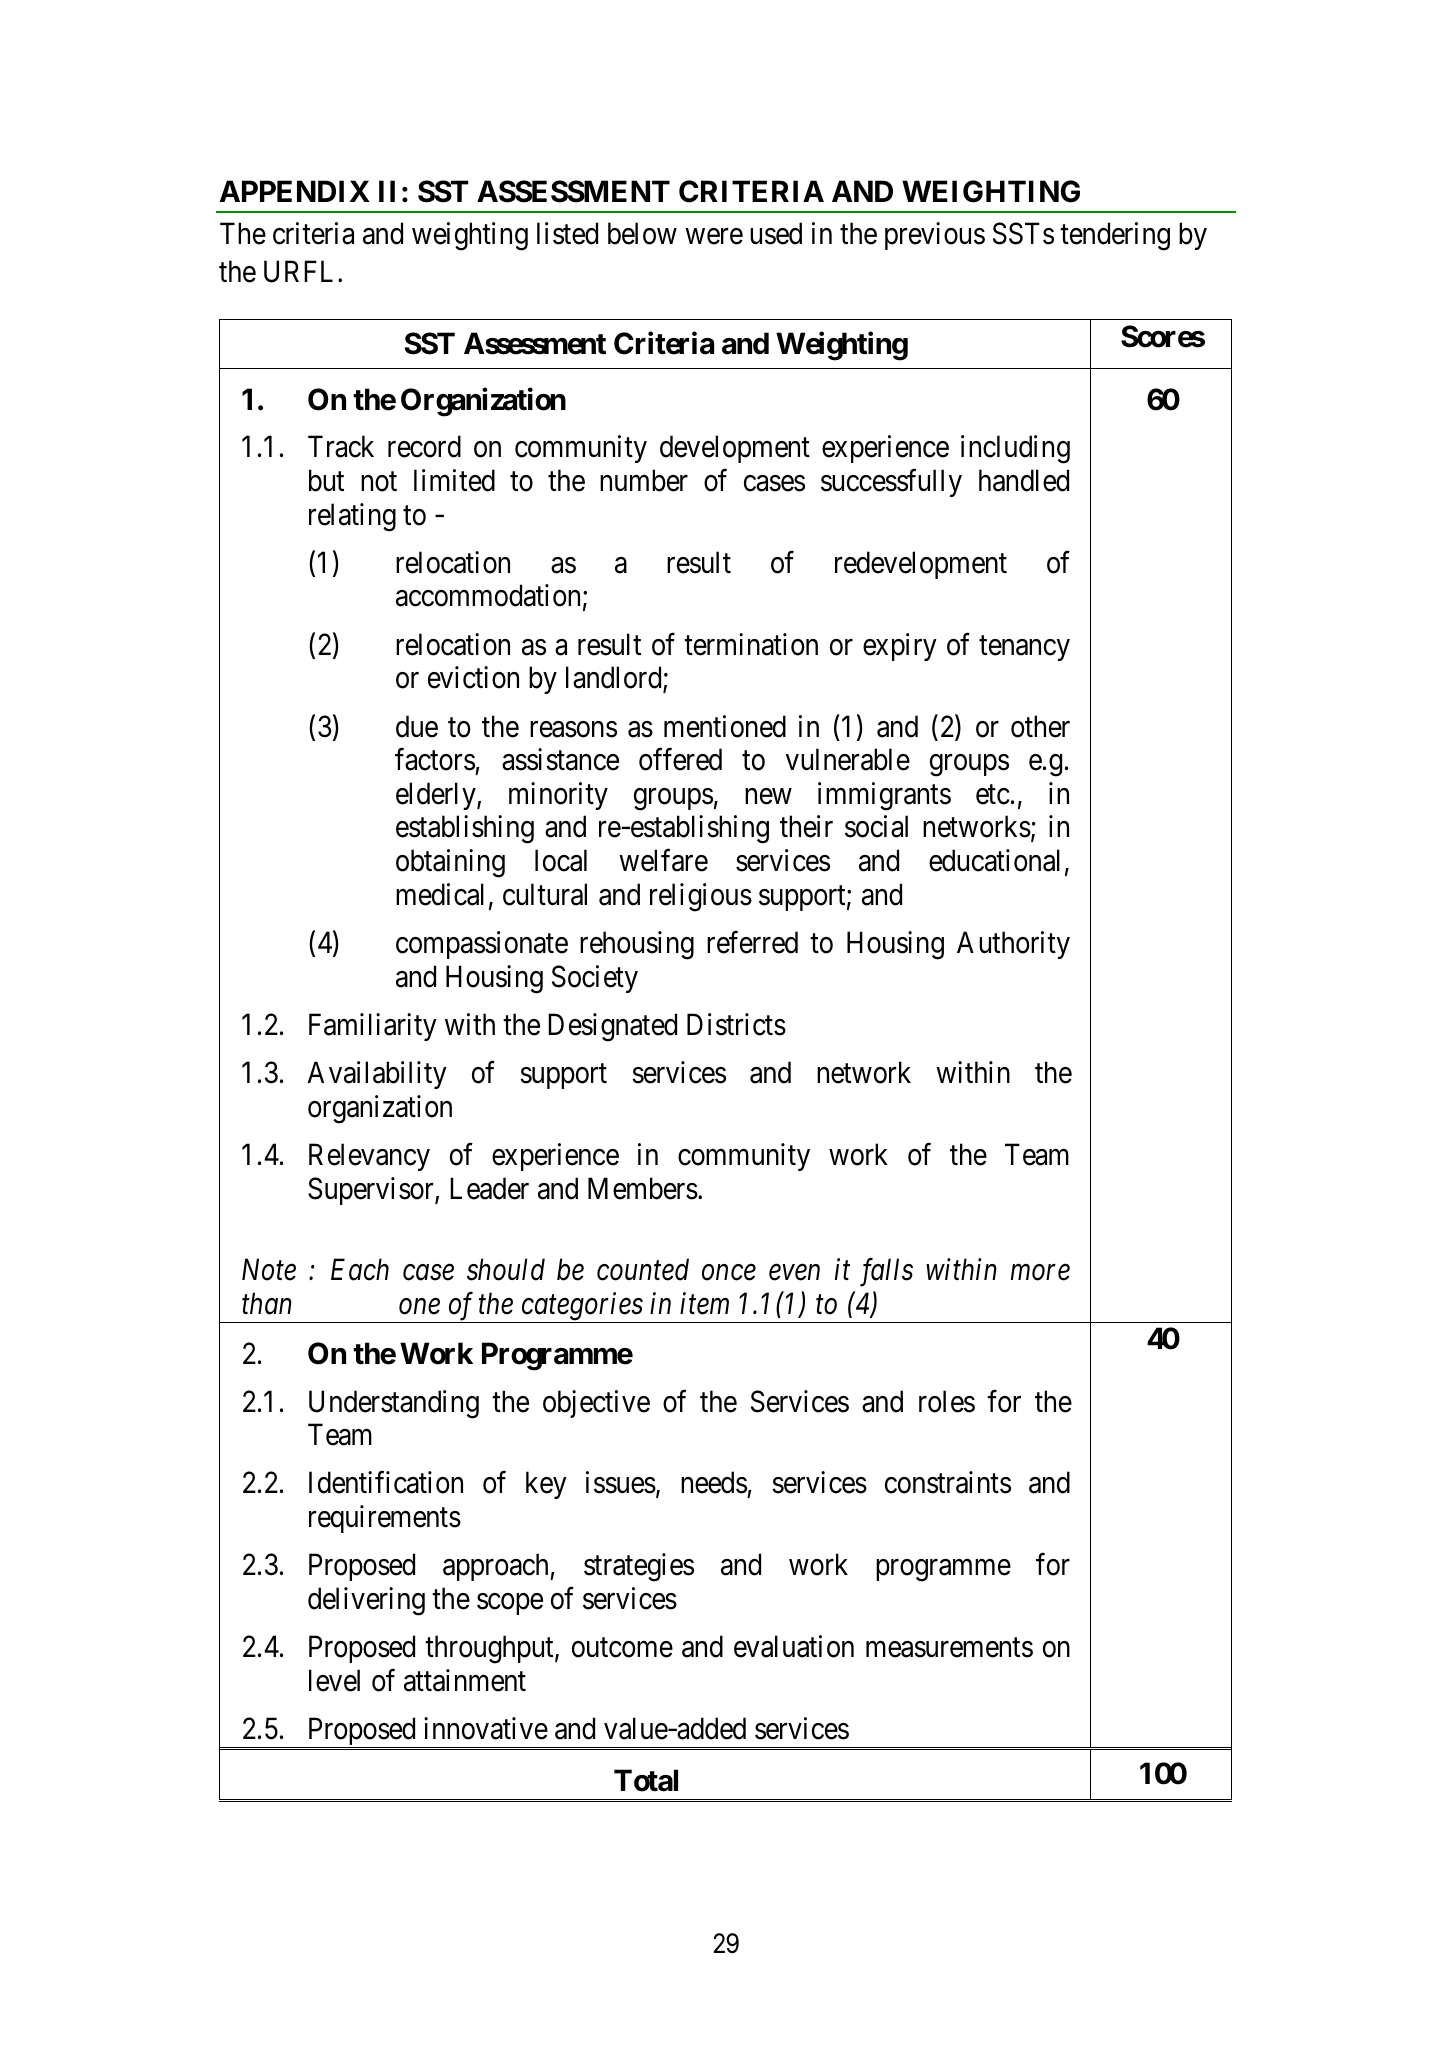 The width and height of the image is (1451, 2051). Describe the element at coordinates (394, 1404) in the image. I see `Understanding` at that location.
